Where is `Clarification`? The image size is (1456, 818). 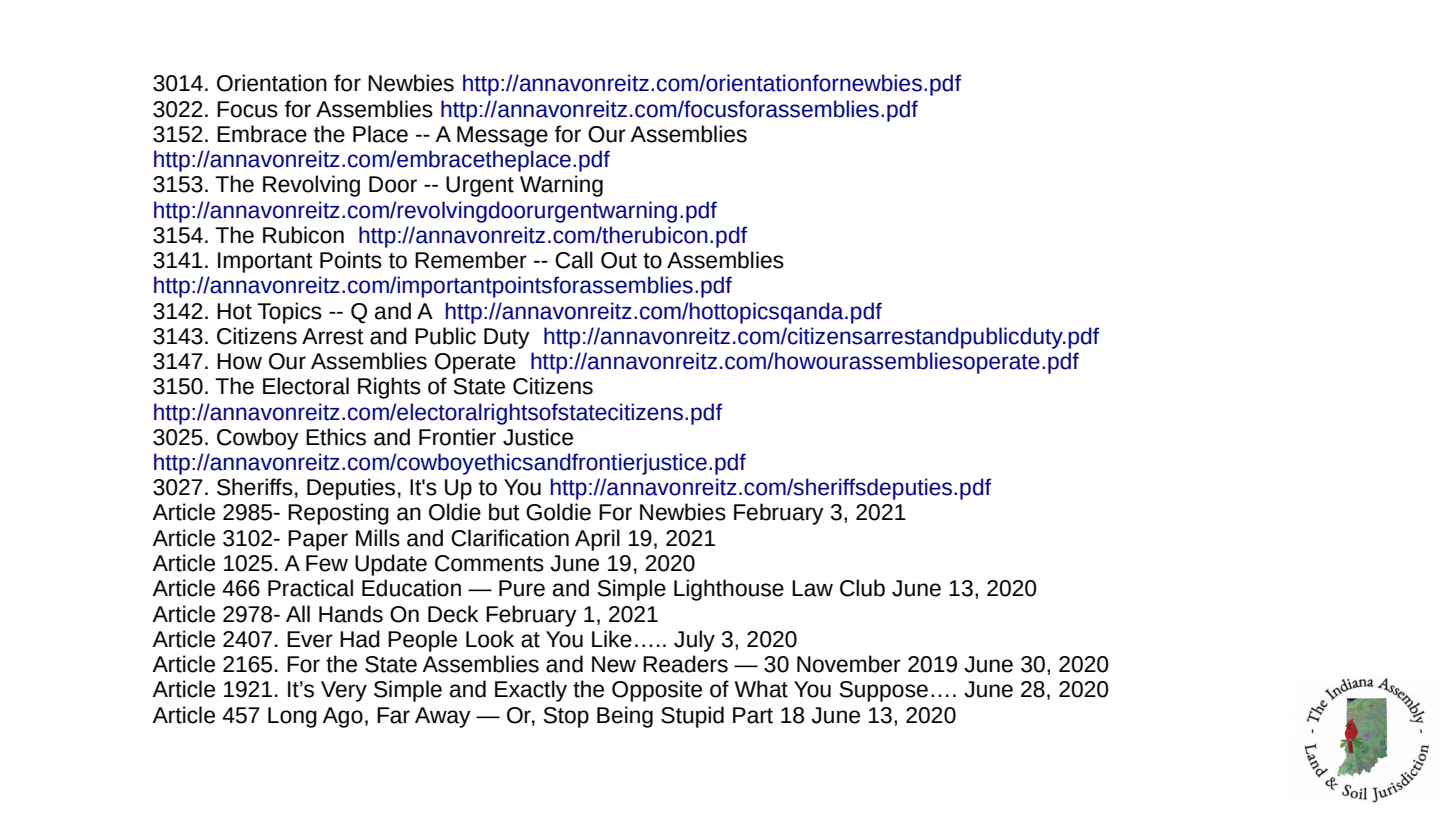
Clarification is located at coordinates (510, 538).
